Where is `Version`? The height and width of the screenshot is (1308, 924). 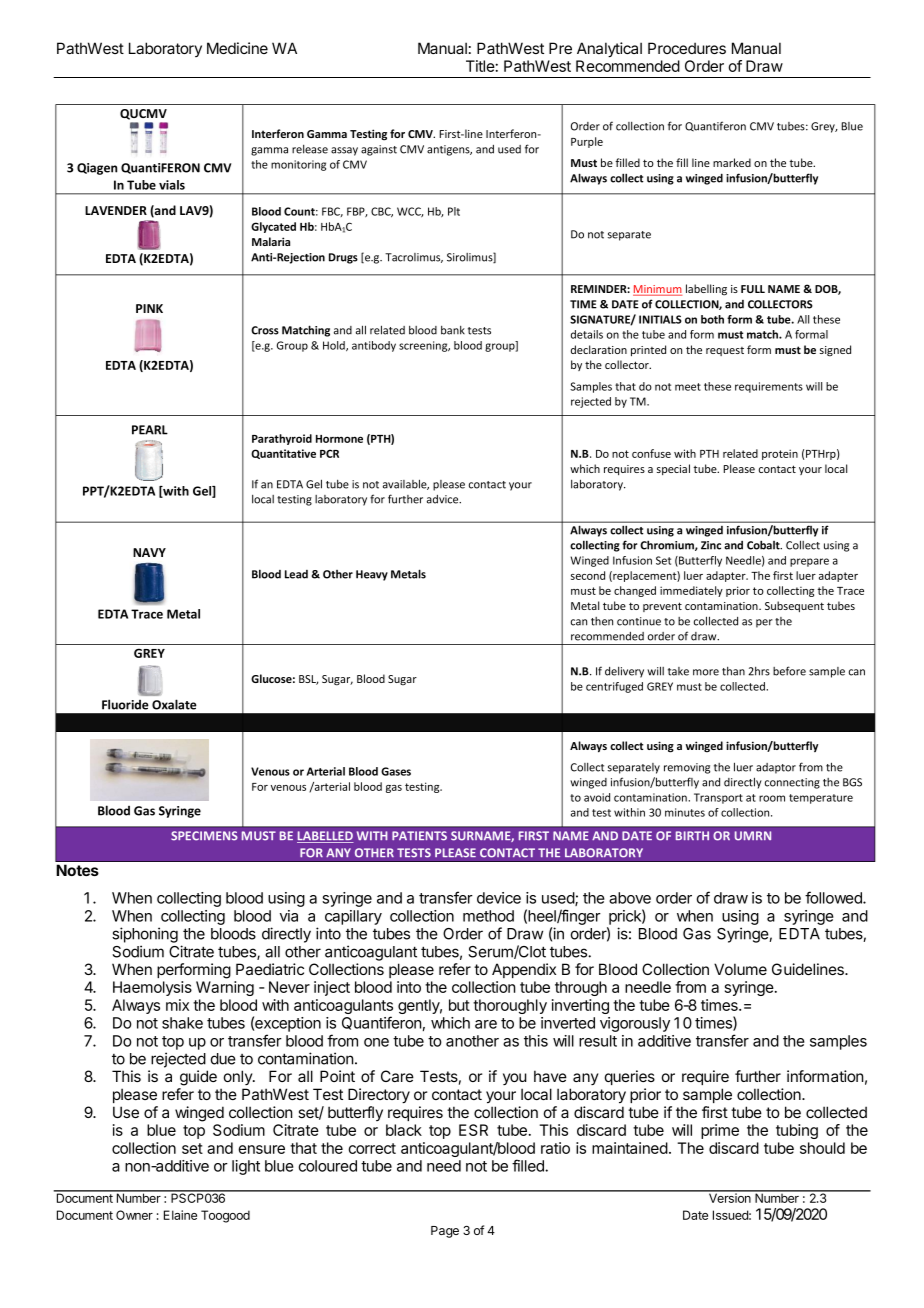
Version is located at coordinates (730, 1197).
